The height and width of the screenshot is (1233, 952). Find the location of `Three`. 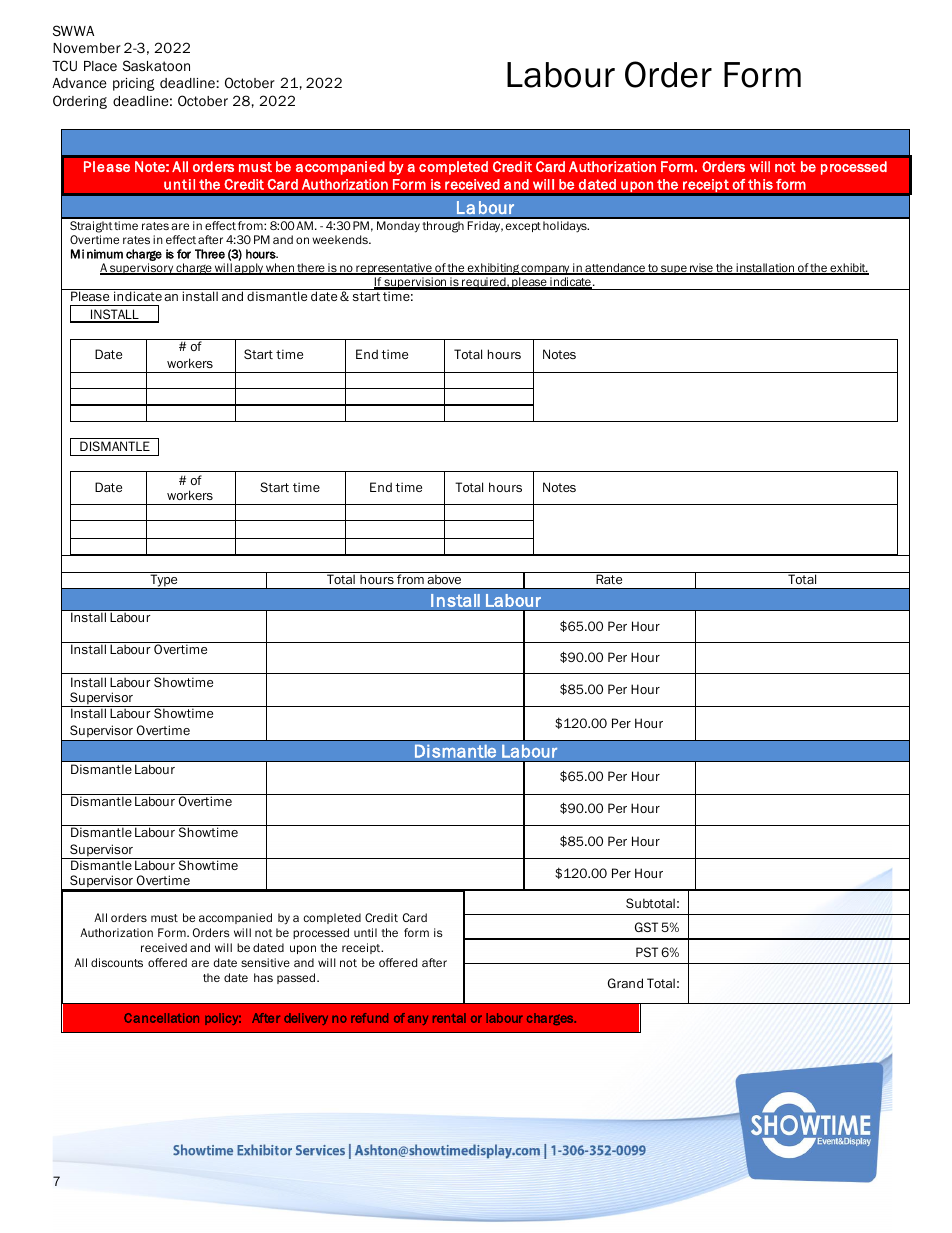

Three is located at coordinates (210, 254).
